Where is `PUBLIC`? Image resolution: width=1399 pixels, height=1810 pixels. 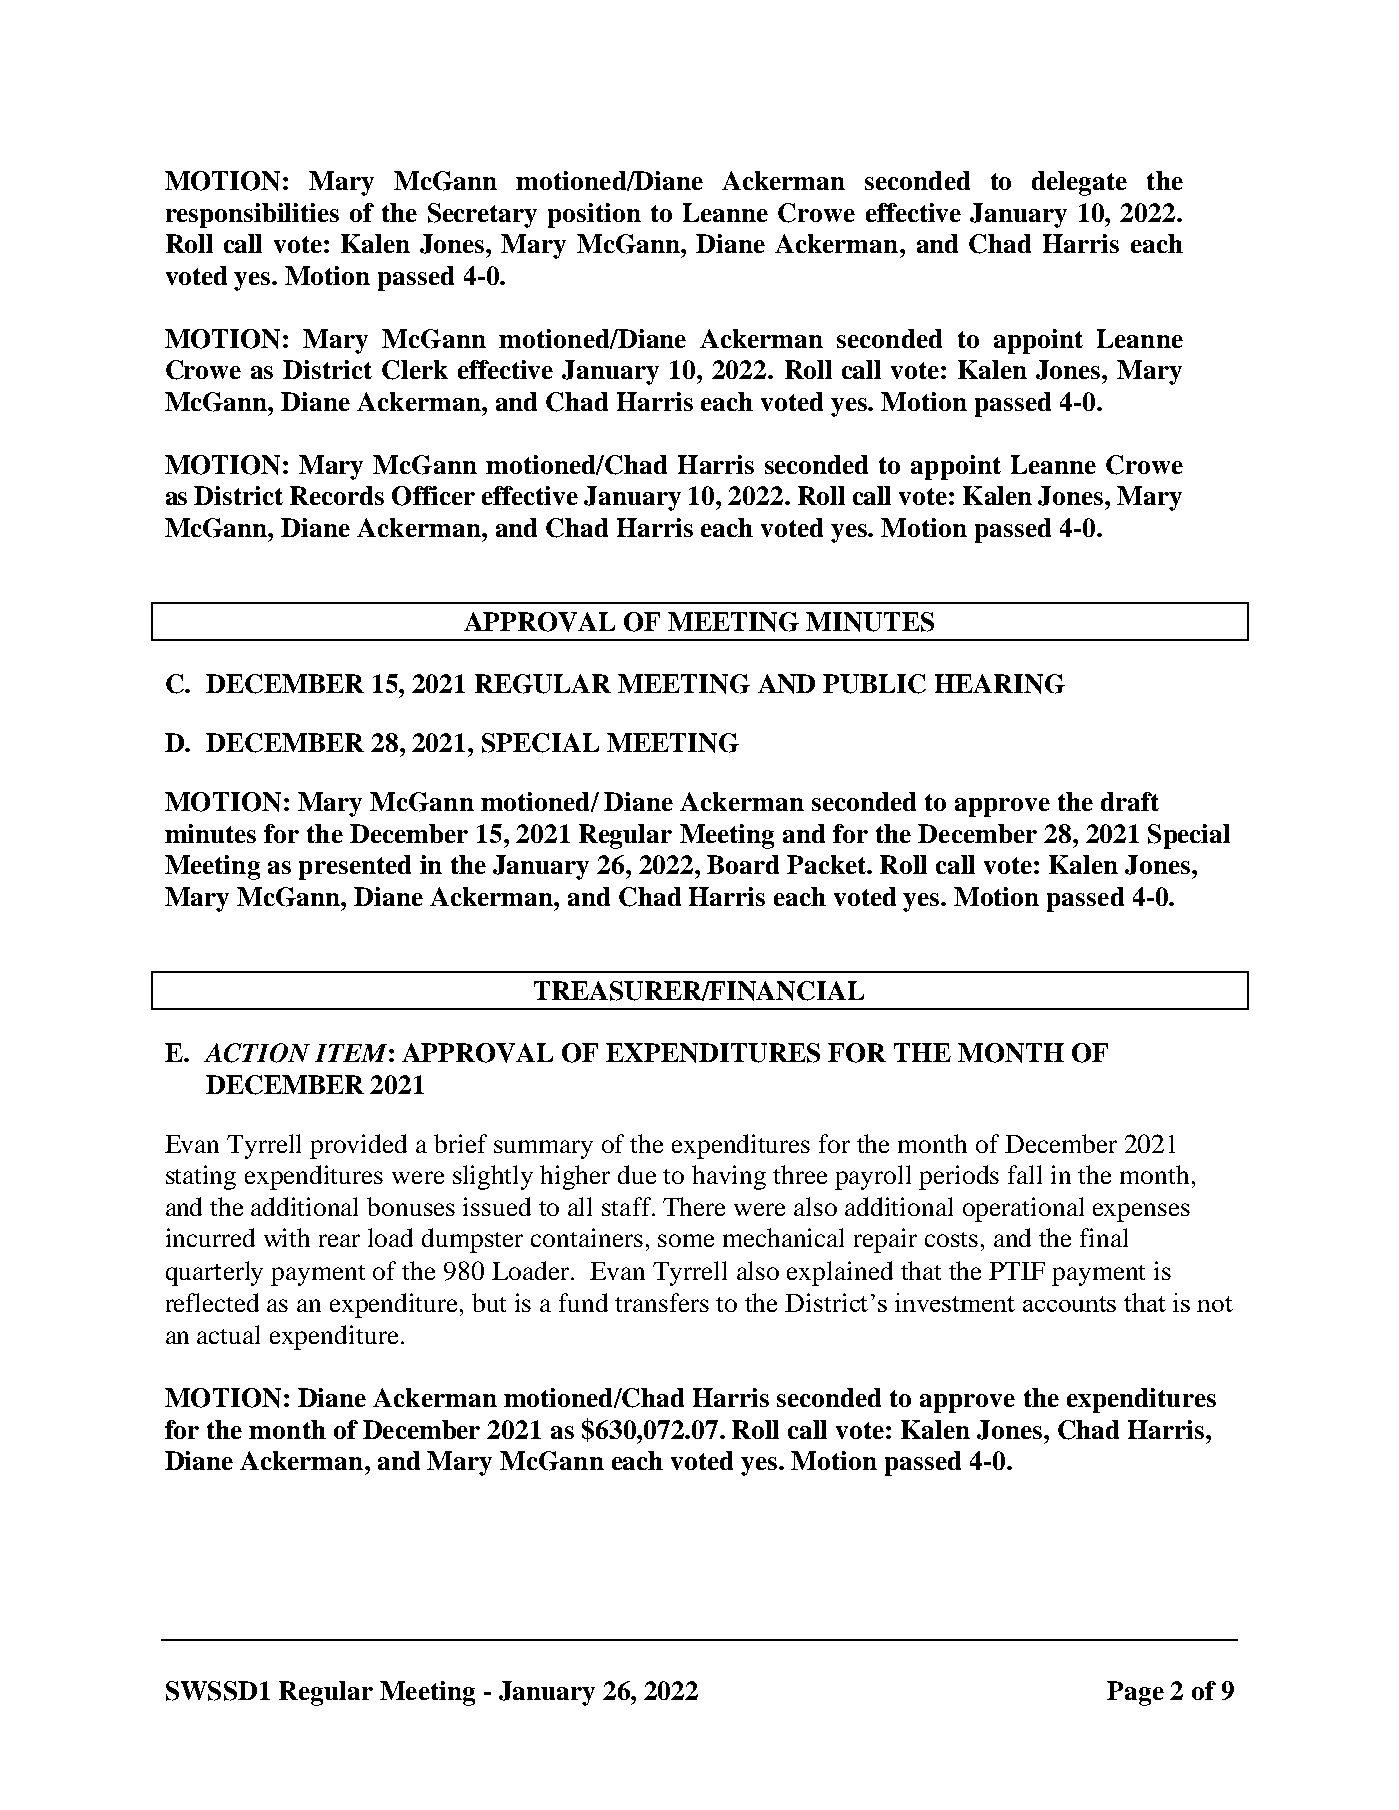
PUBLIC is located at coordinates (874, 684).
